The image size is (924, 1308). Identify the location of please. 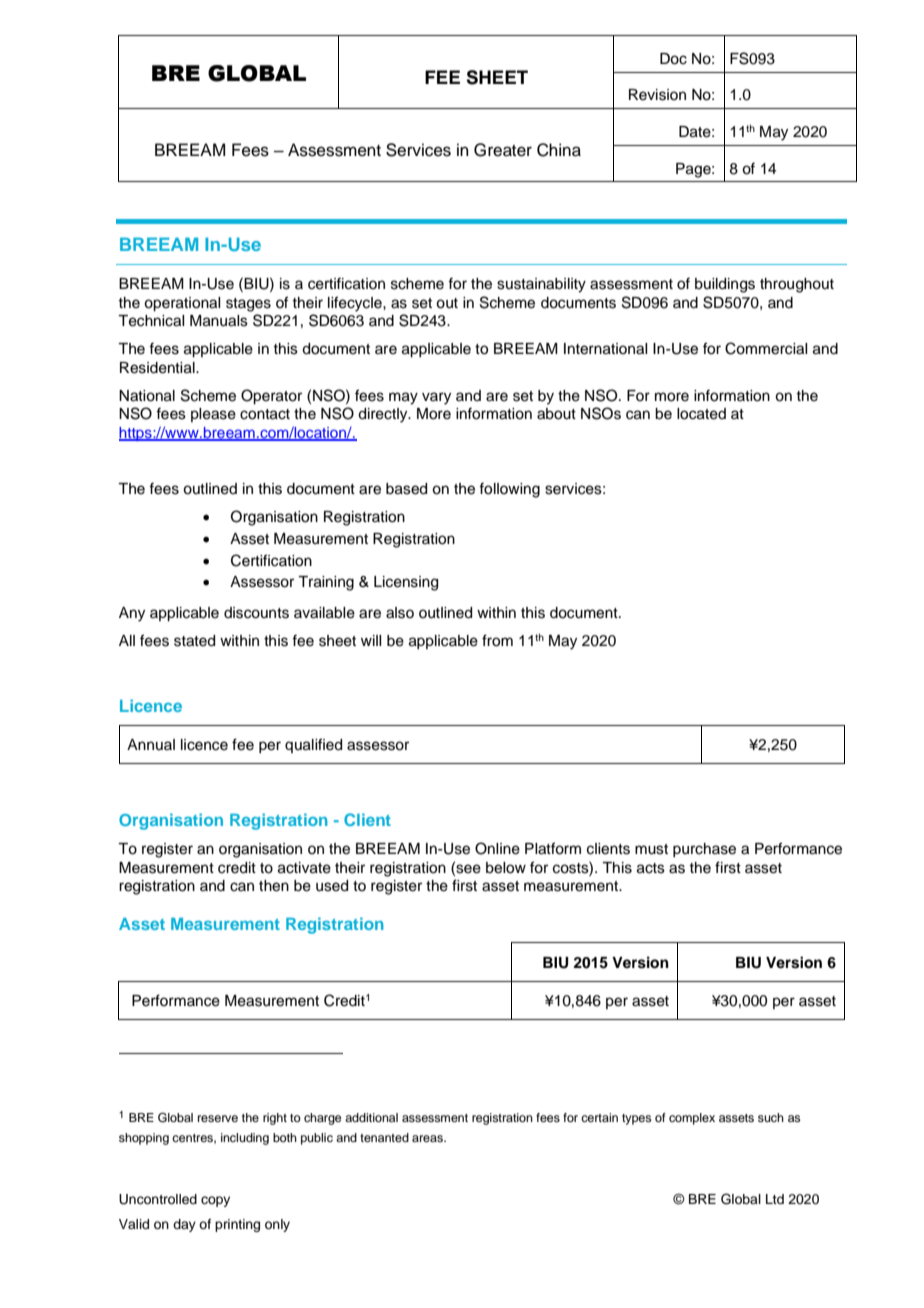
(213, 415).
